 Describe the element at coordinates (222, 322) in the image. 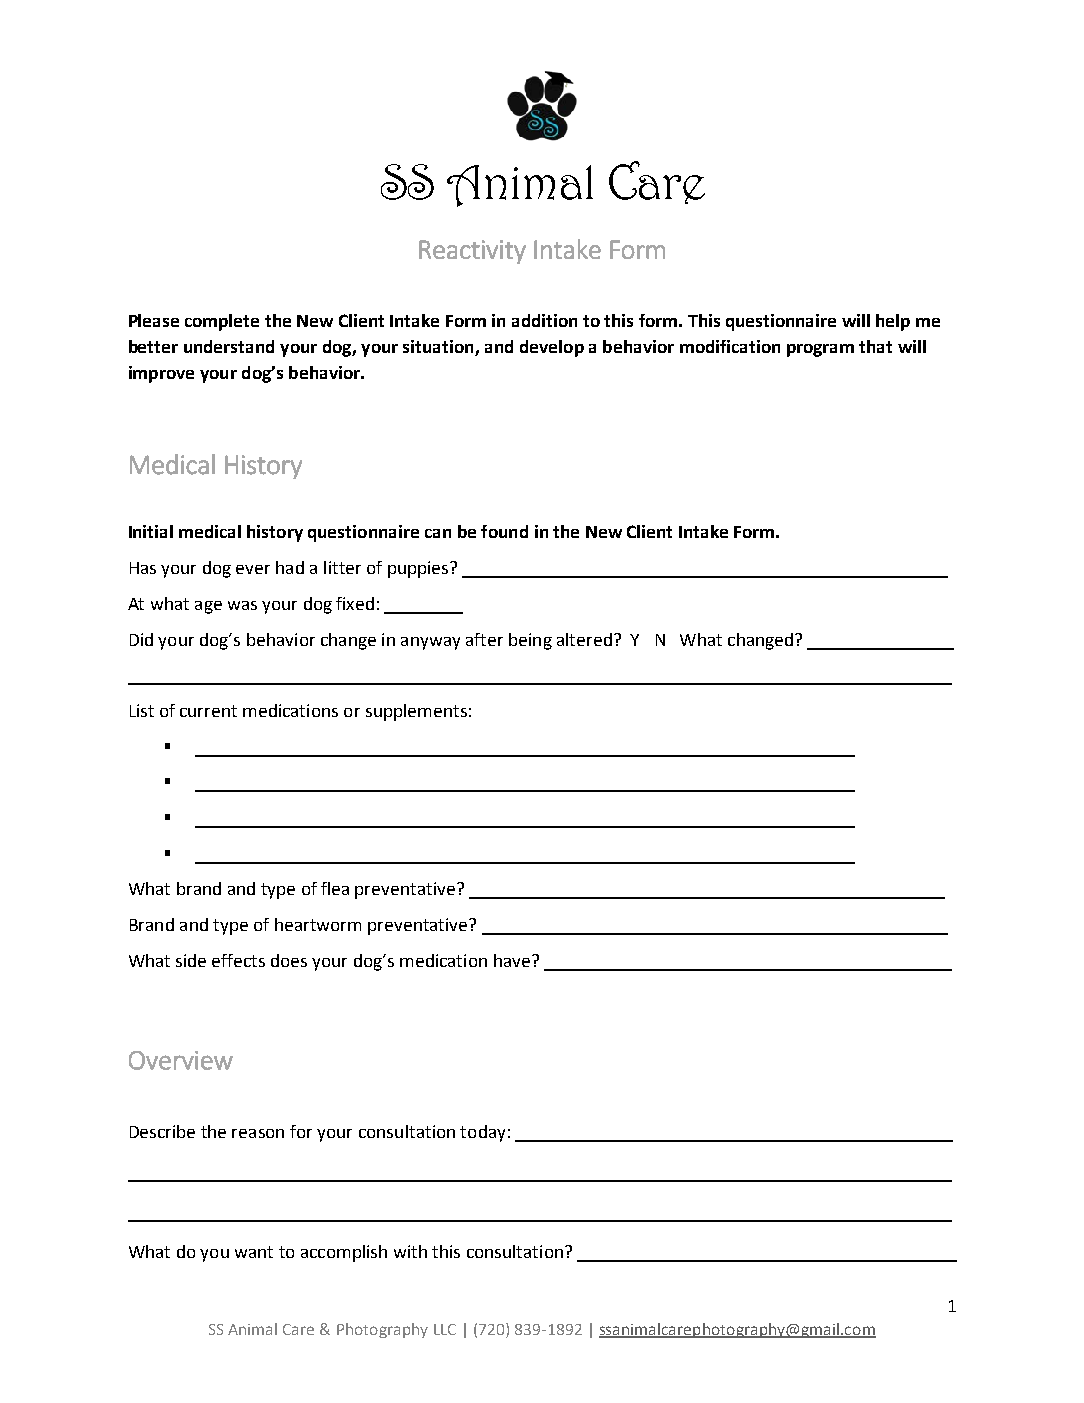

I see `complete` at that location.
